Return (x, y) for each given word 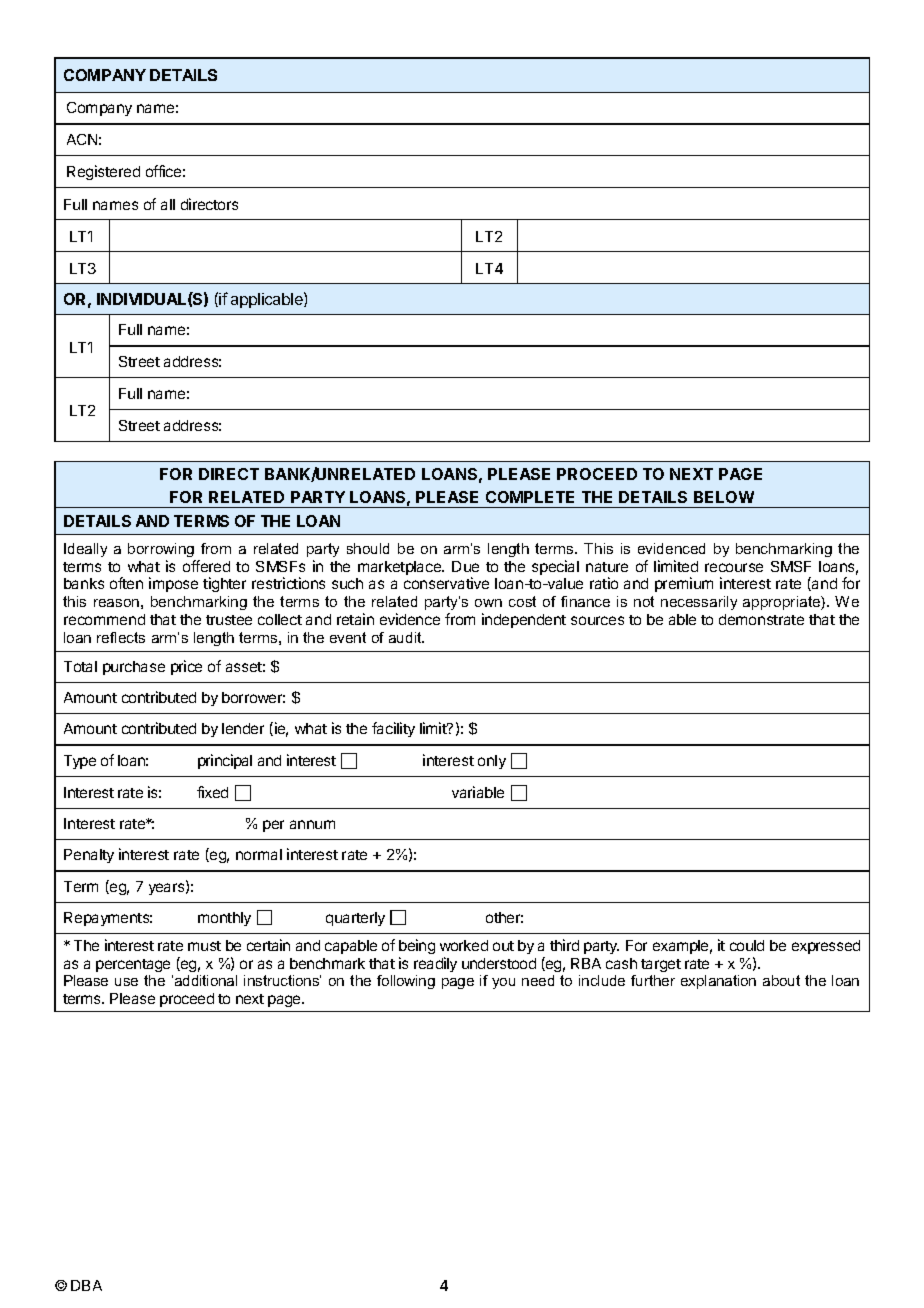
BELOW (724, 497)
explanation (718, 982)
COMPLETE (530, 497)
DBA (86, 1285)
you (503, 983)
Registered (103, 172)
